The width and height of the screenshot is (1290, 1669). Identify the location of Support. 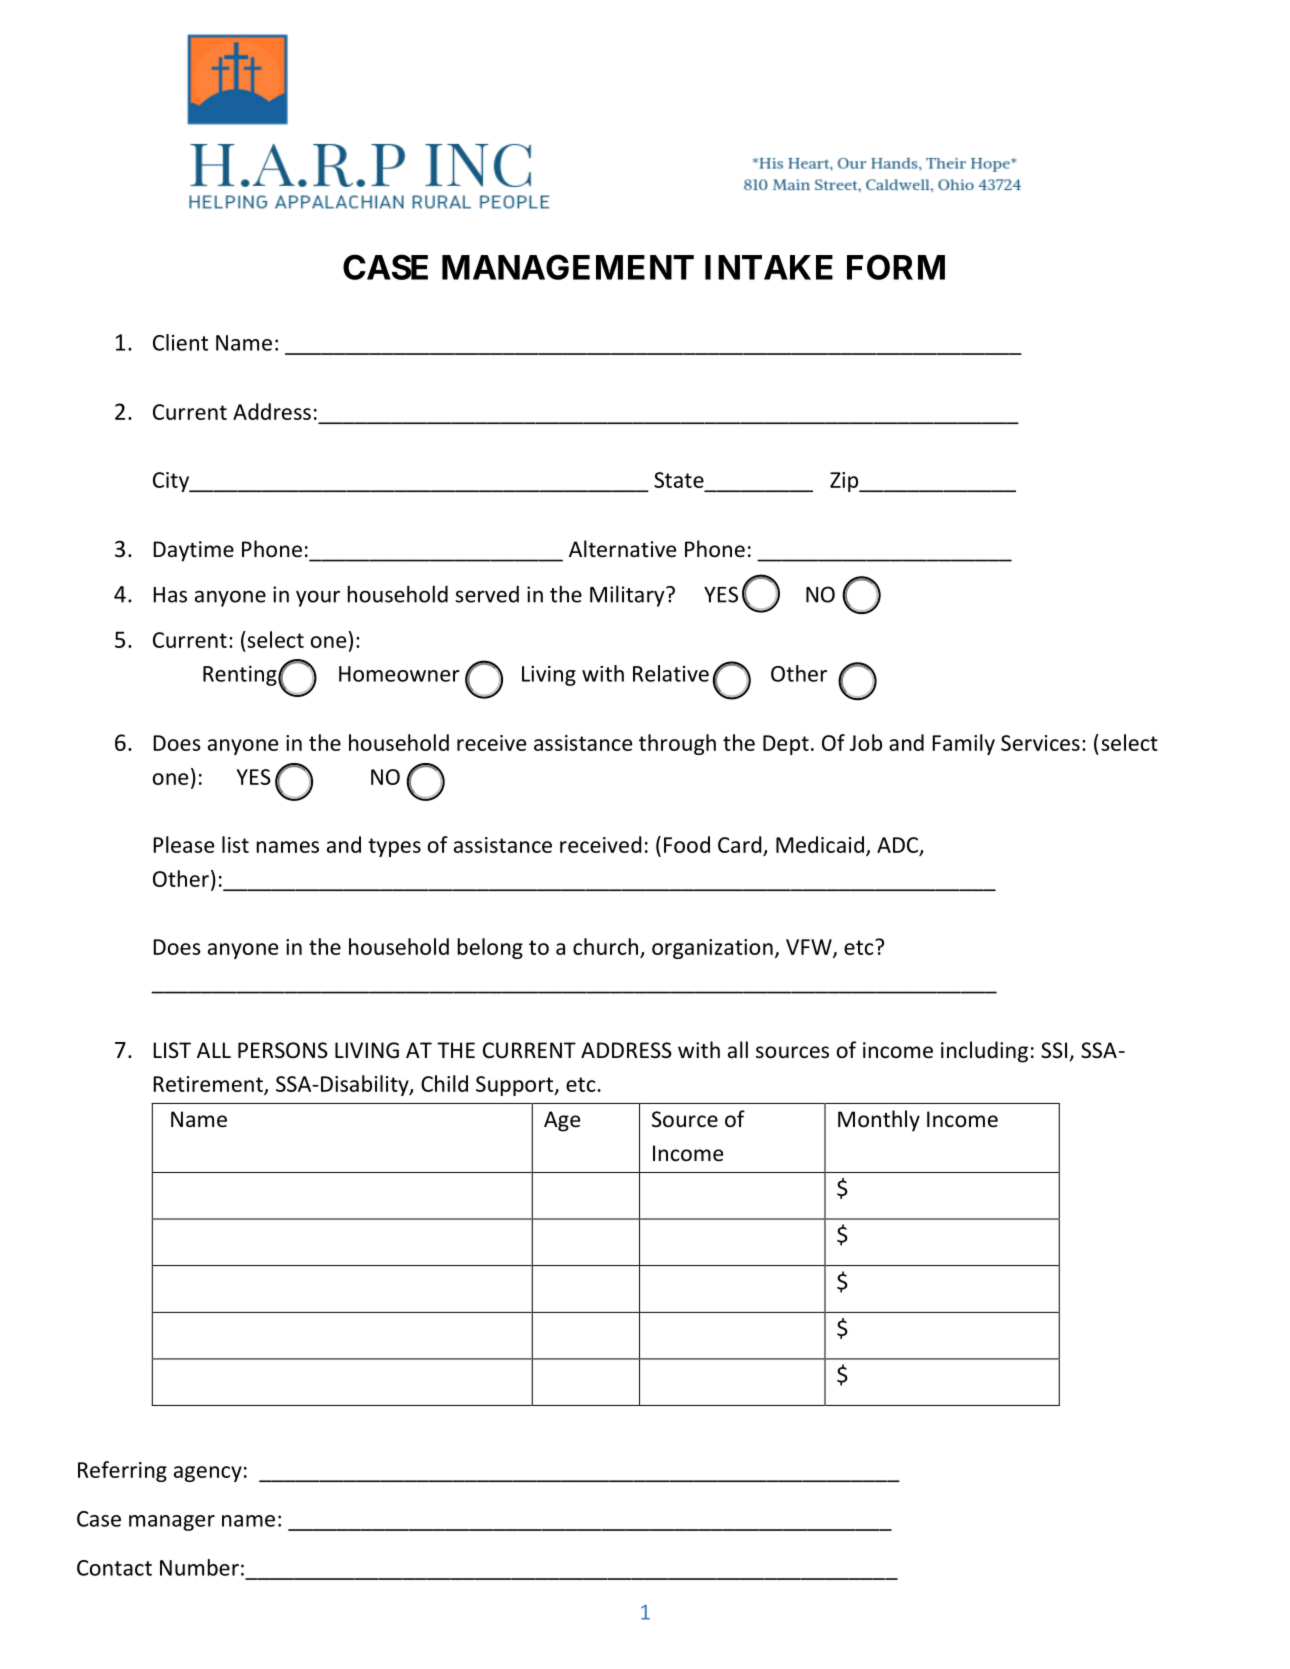
(516, 1086).
